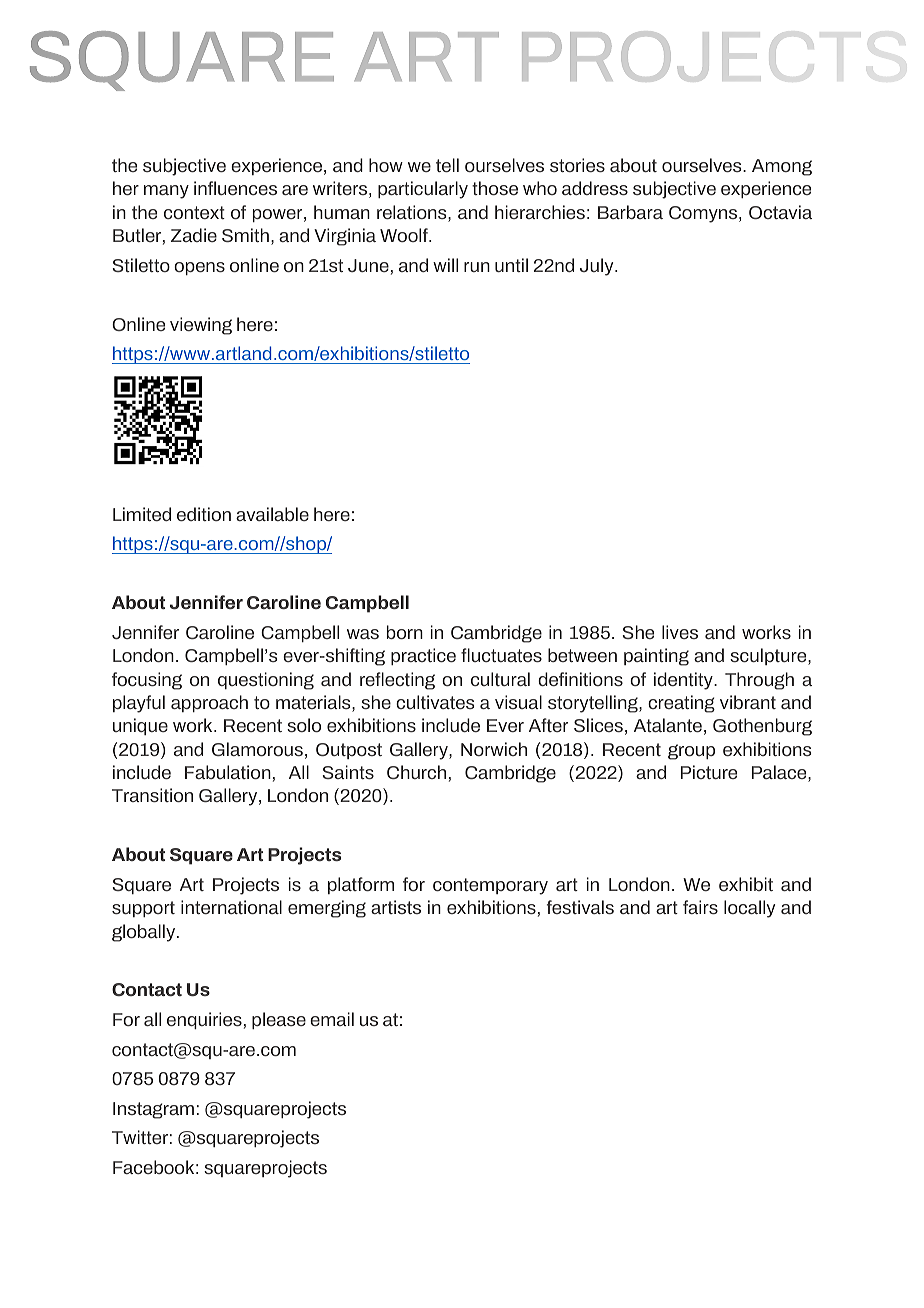 The height and width of the screenshot is (1308, 924). Describe the element at coordinates (495, 188) in the screenshot. I see `those` at that location.
